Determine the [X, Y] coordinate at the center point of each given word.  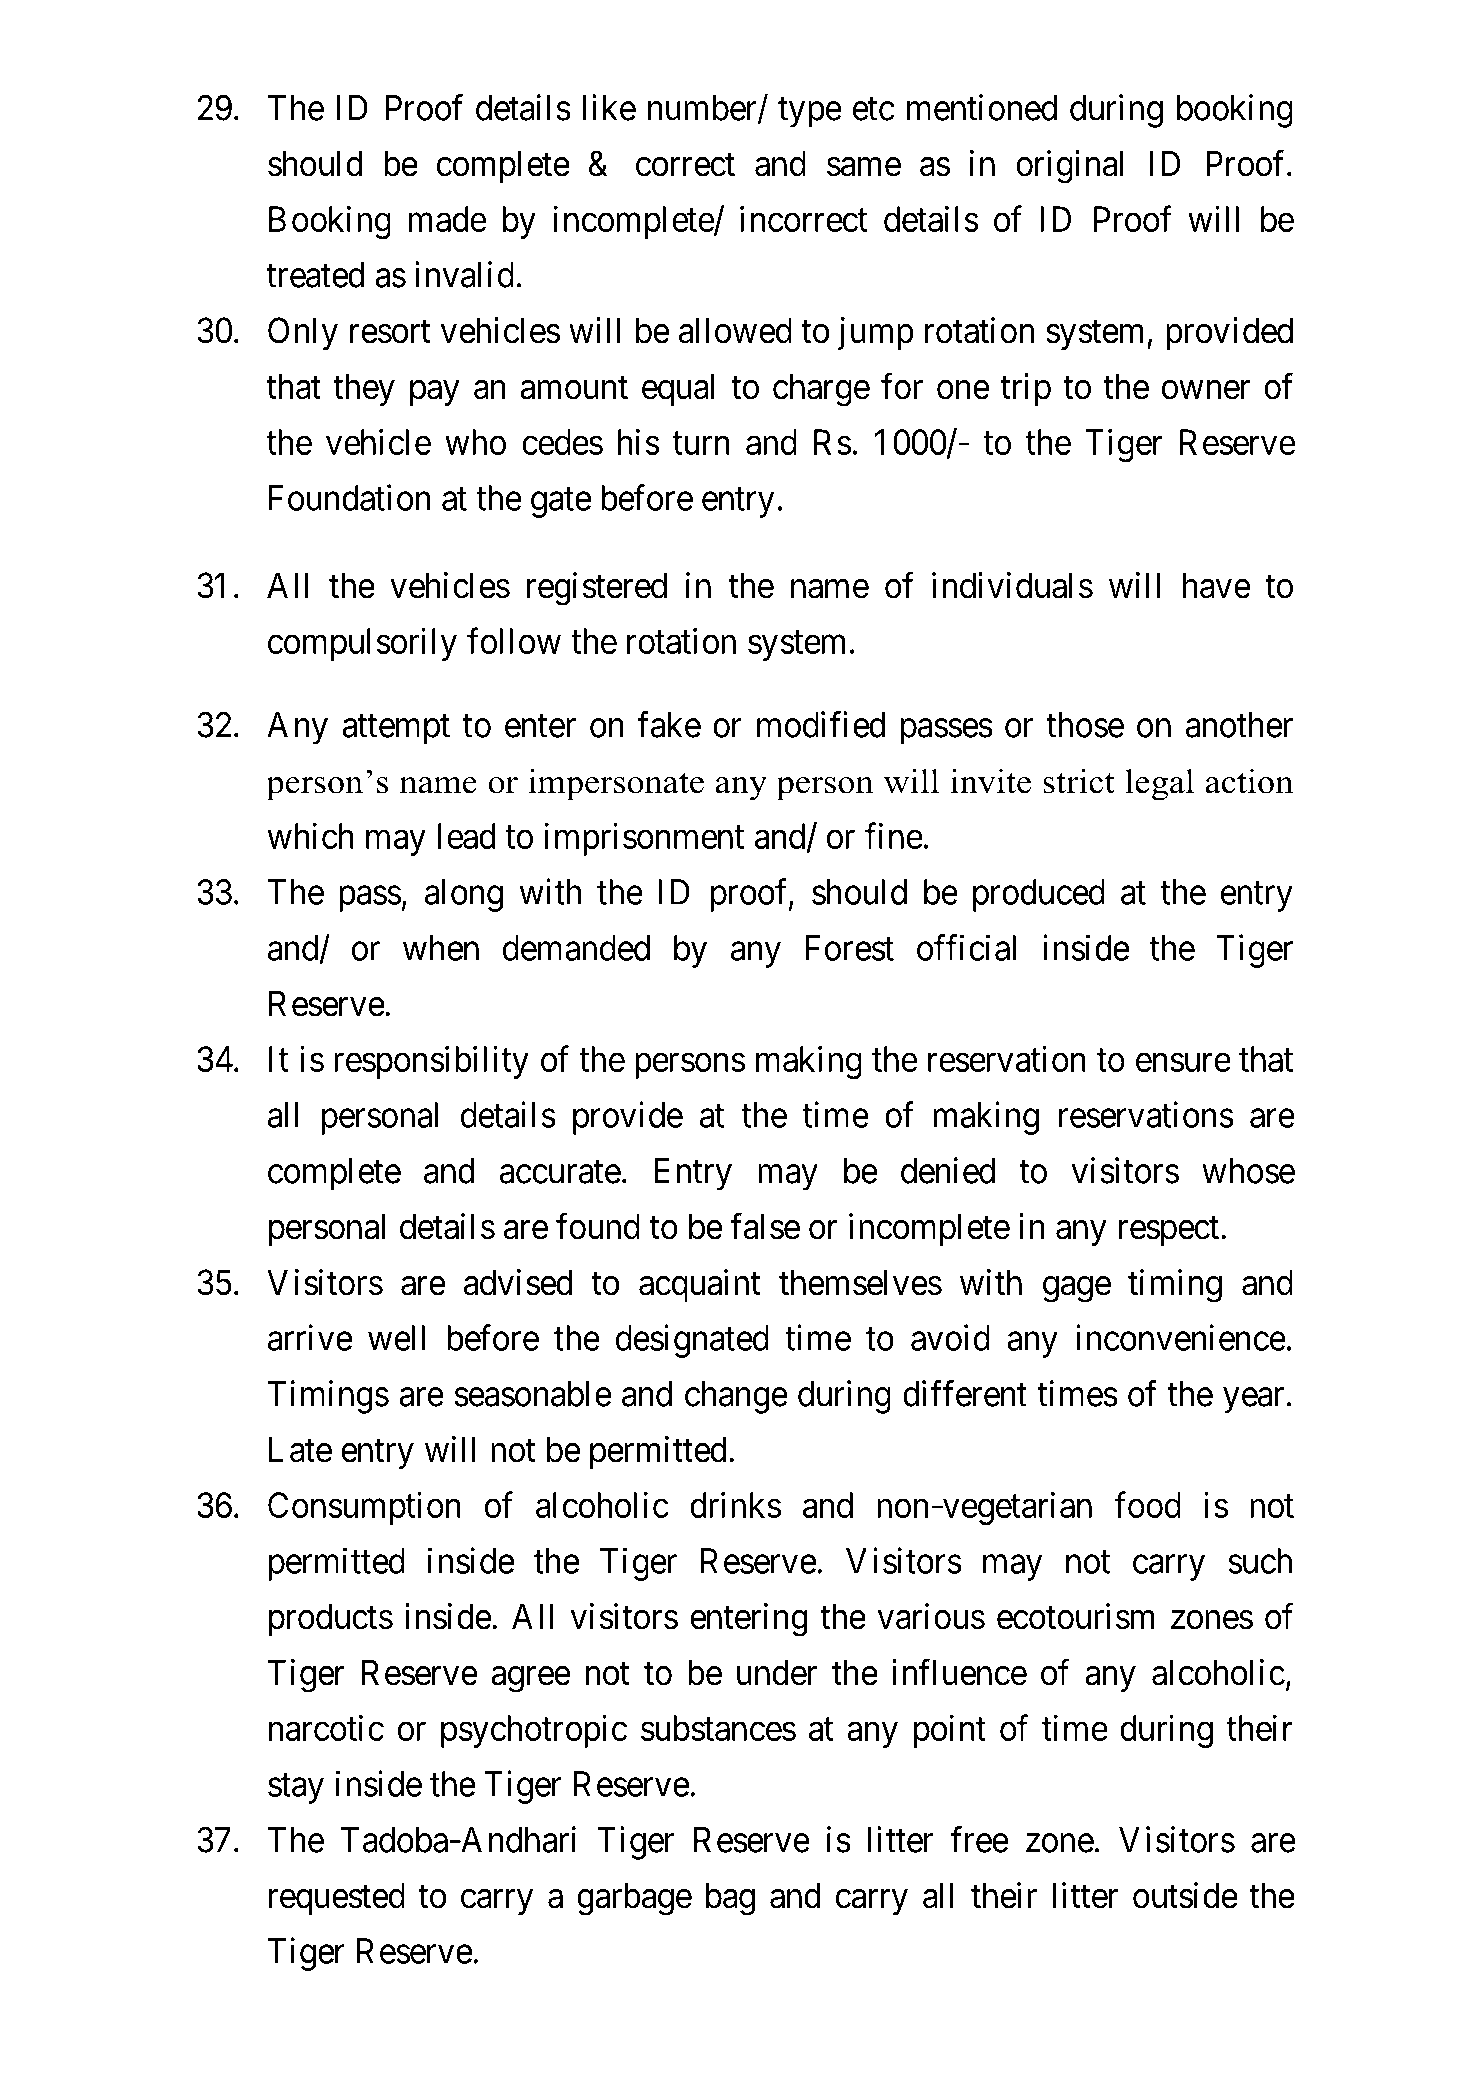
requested [337, 1898]
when [441, 948]
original [1069, 167]
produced [1039, 895]
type [810, 113]
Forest [850, 948]
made [447, 219]
